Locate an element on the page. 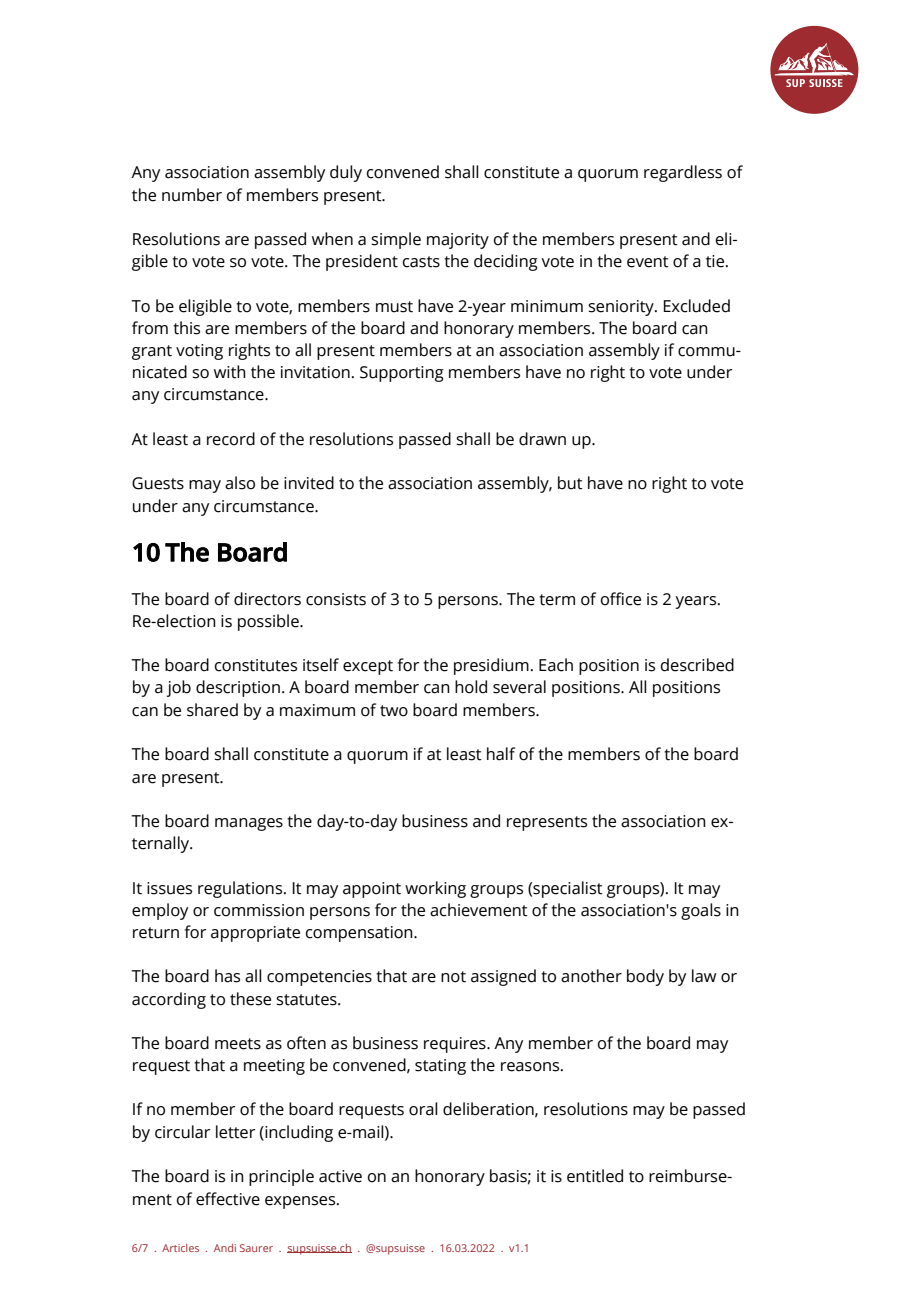 The height and width of the document is (1308, 924). regardless is located at coordinates (683, 173).
